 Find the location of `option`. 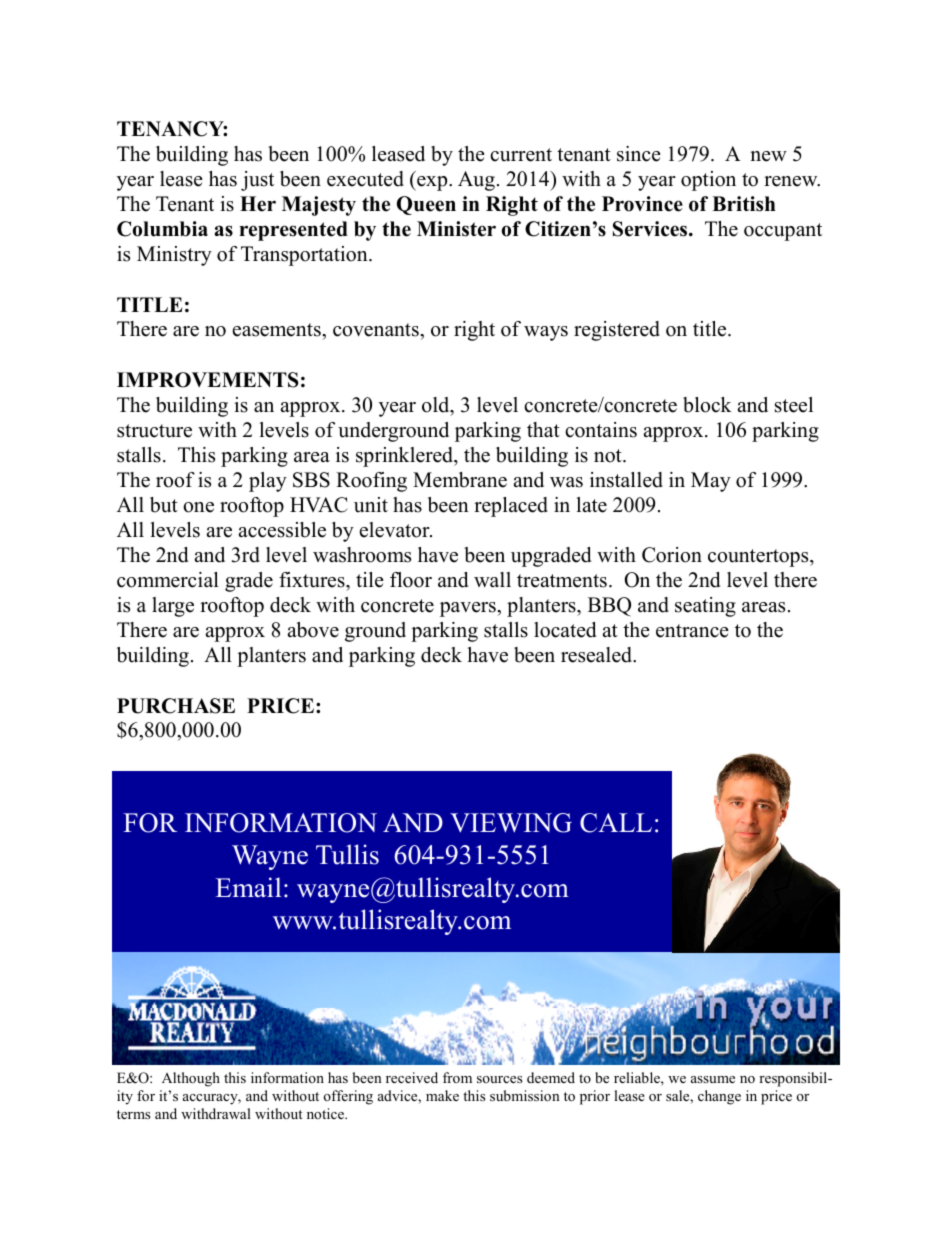

option is located at coordinates (708, 181).
